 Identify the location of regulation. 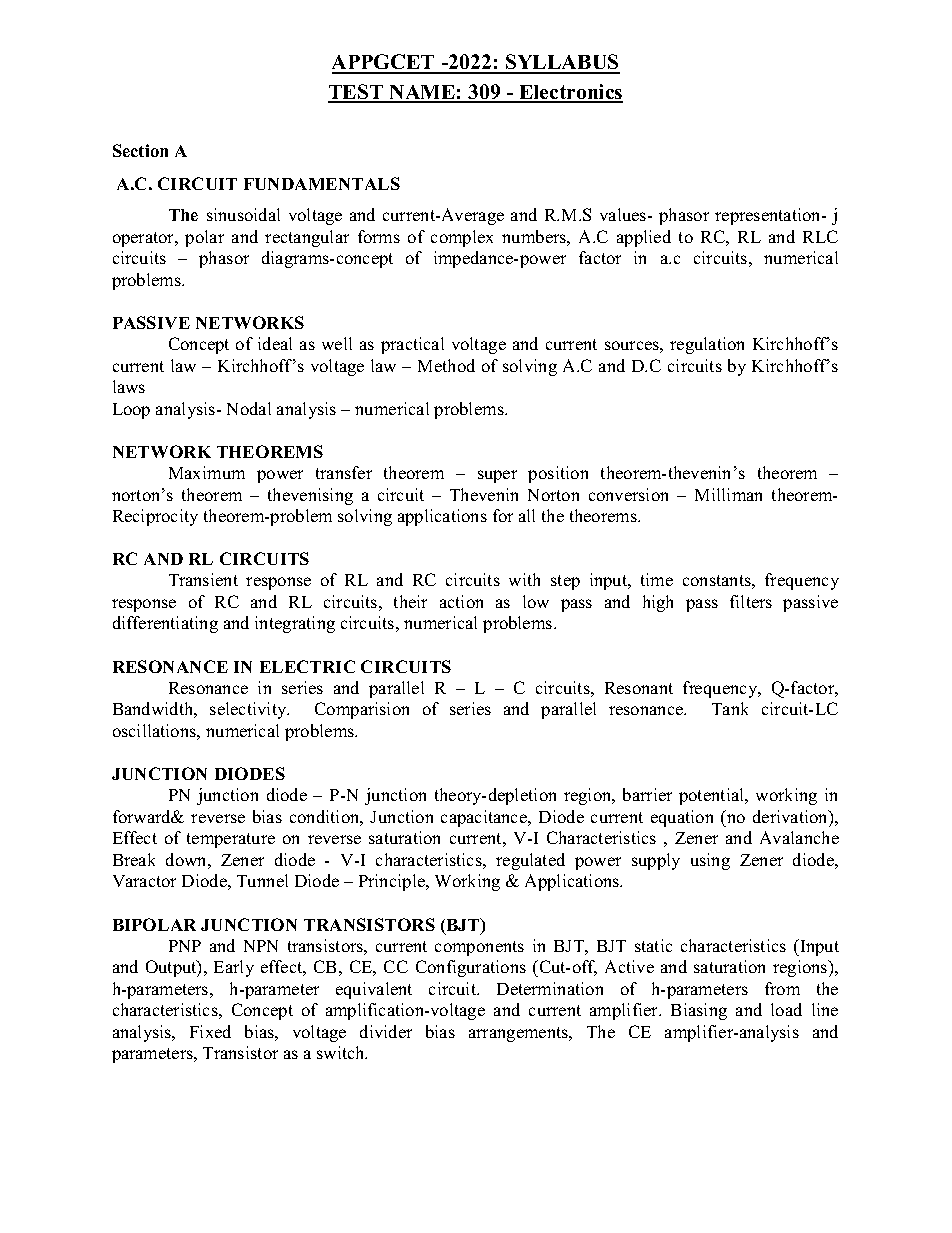
(707, 345).
